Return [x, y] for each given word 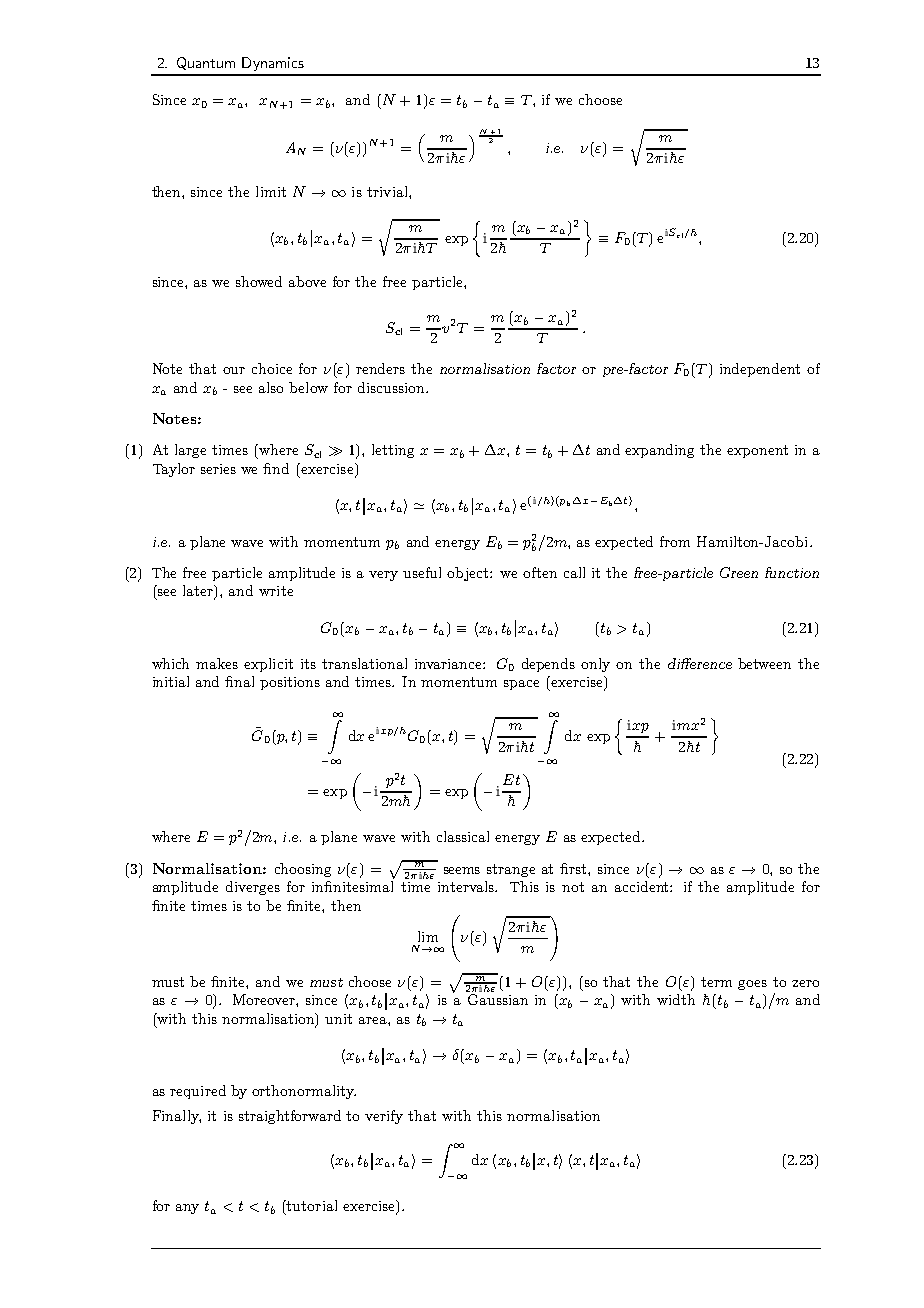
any [187, 1209]
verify [384, 1117]
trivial [388, 191]
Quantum [206, 63]
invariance [449, 664]
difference [700, 663]
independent [760, 370]
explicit [268, 665]
